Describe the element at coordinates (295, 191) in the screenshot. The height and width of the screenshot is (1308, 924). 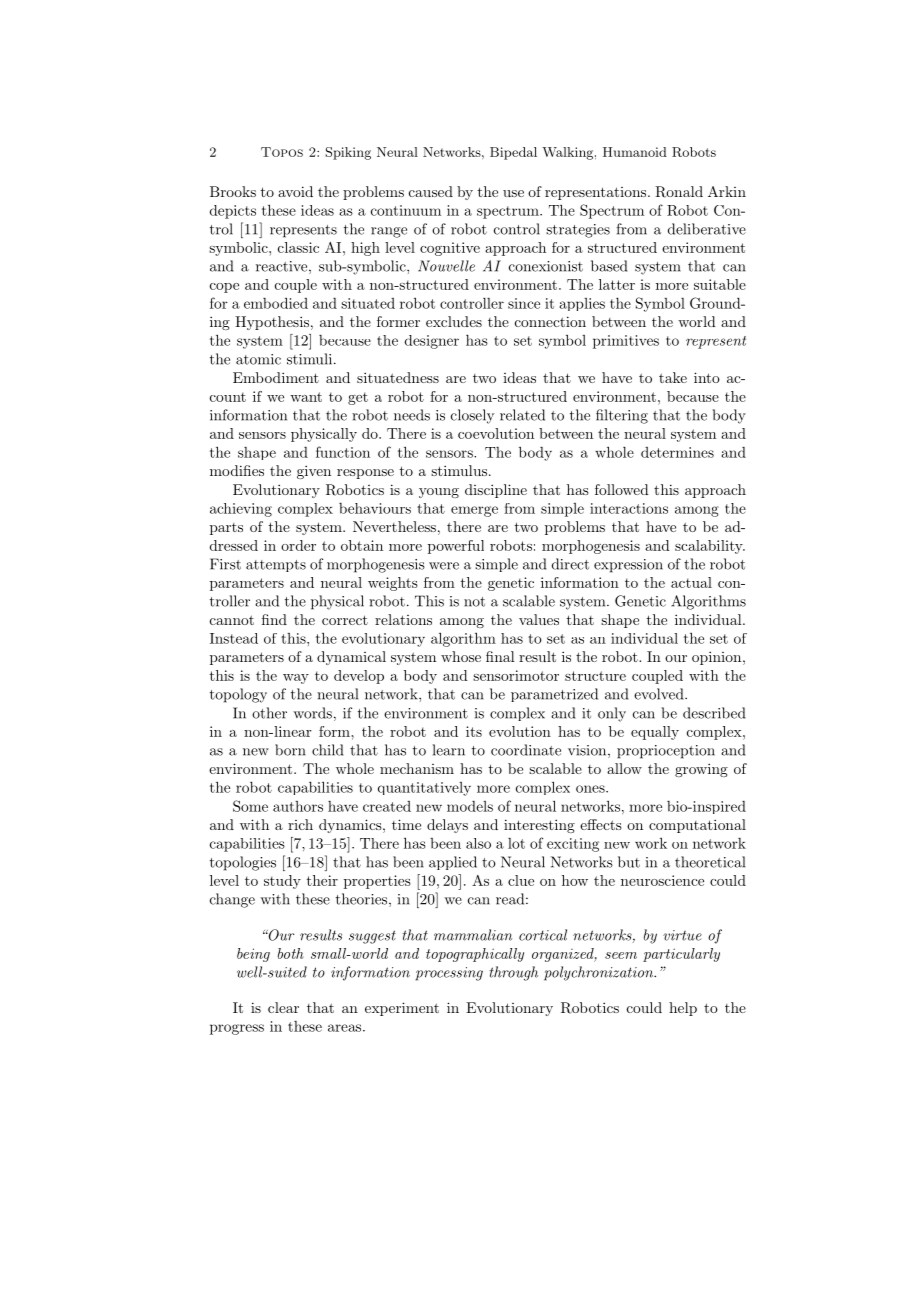
I see `avoid` at that location.
